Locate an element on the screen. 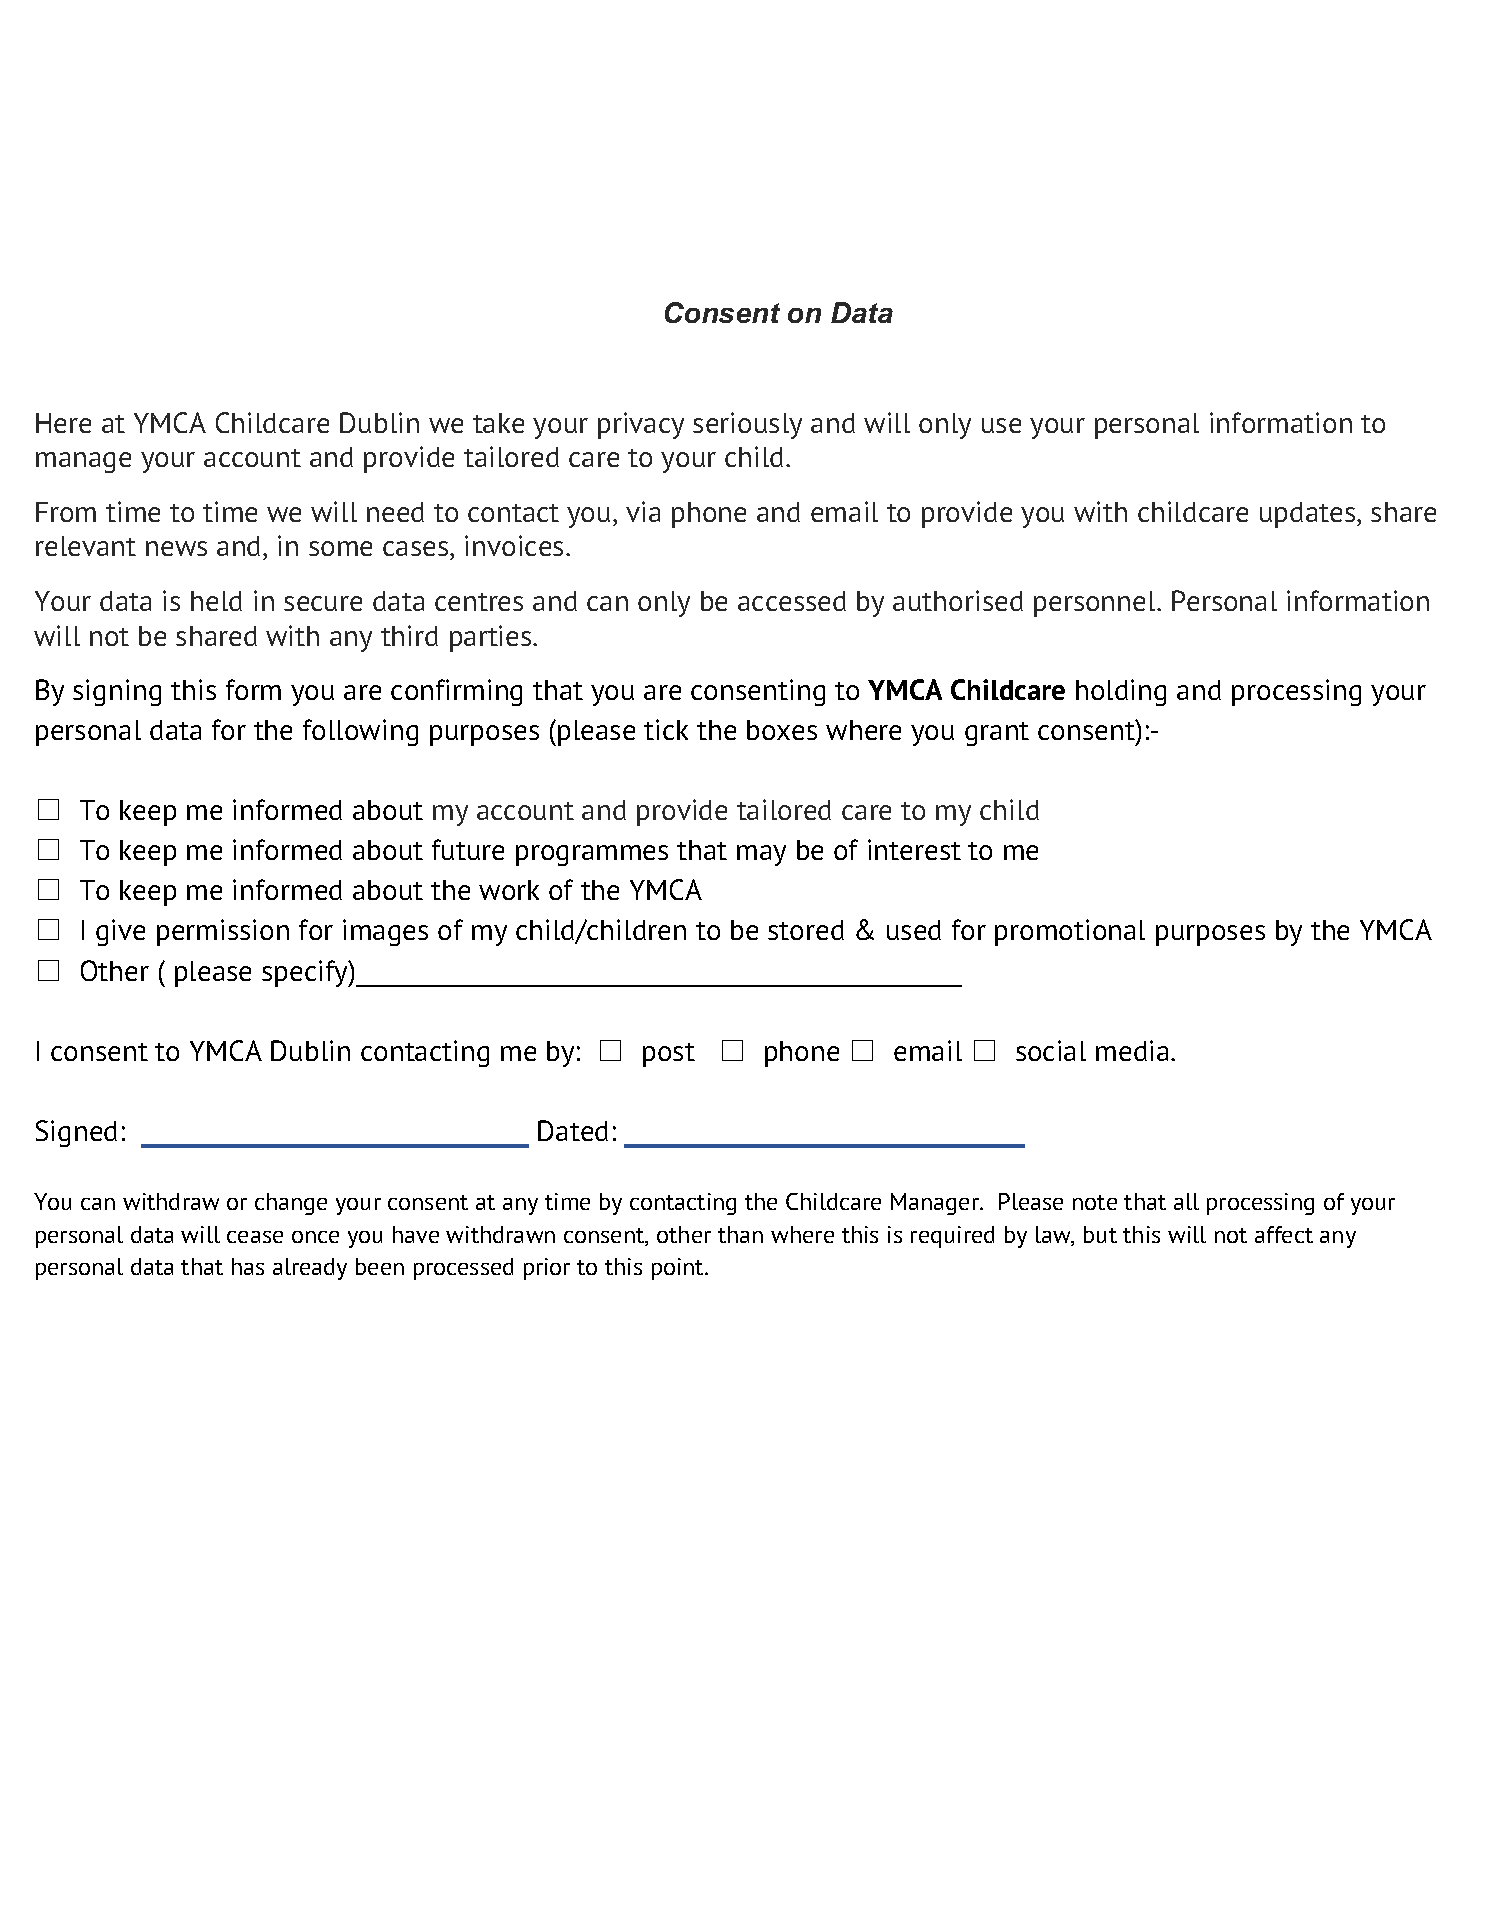 The image size is (1485, 1922). updates is located at coordinates (1309, 515).
